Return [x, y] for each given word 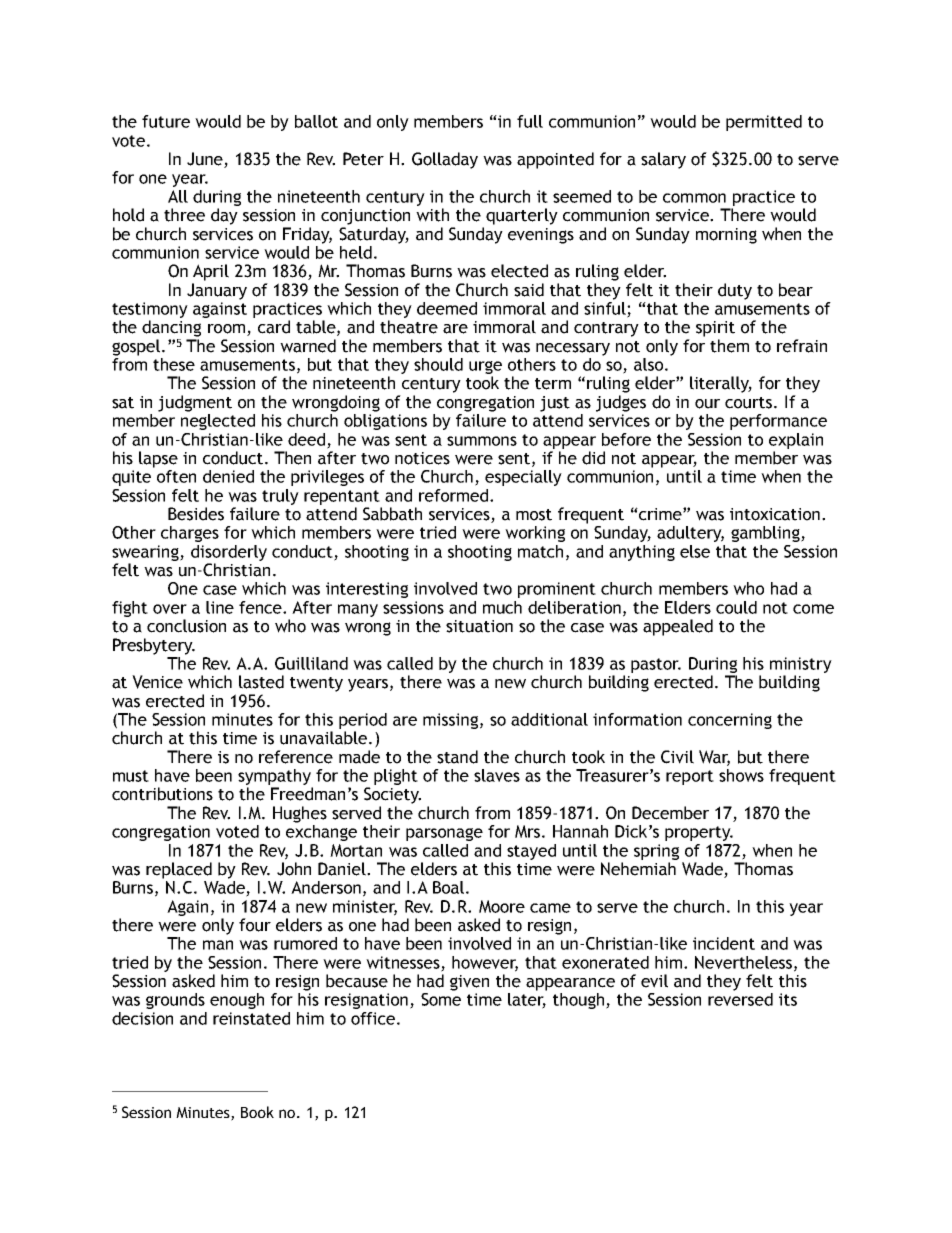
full [530, 121]
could [736, 607]
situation [479, 626]
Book [257, 1112]
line [220, 607]
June [206, 160]
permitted [764, 123]
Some [441, 999]
